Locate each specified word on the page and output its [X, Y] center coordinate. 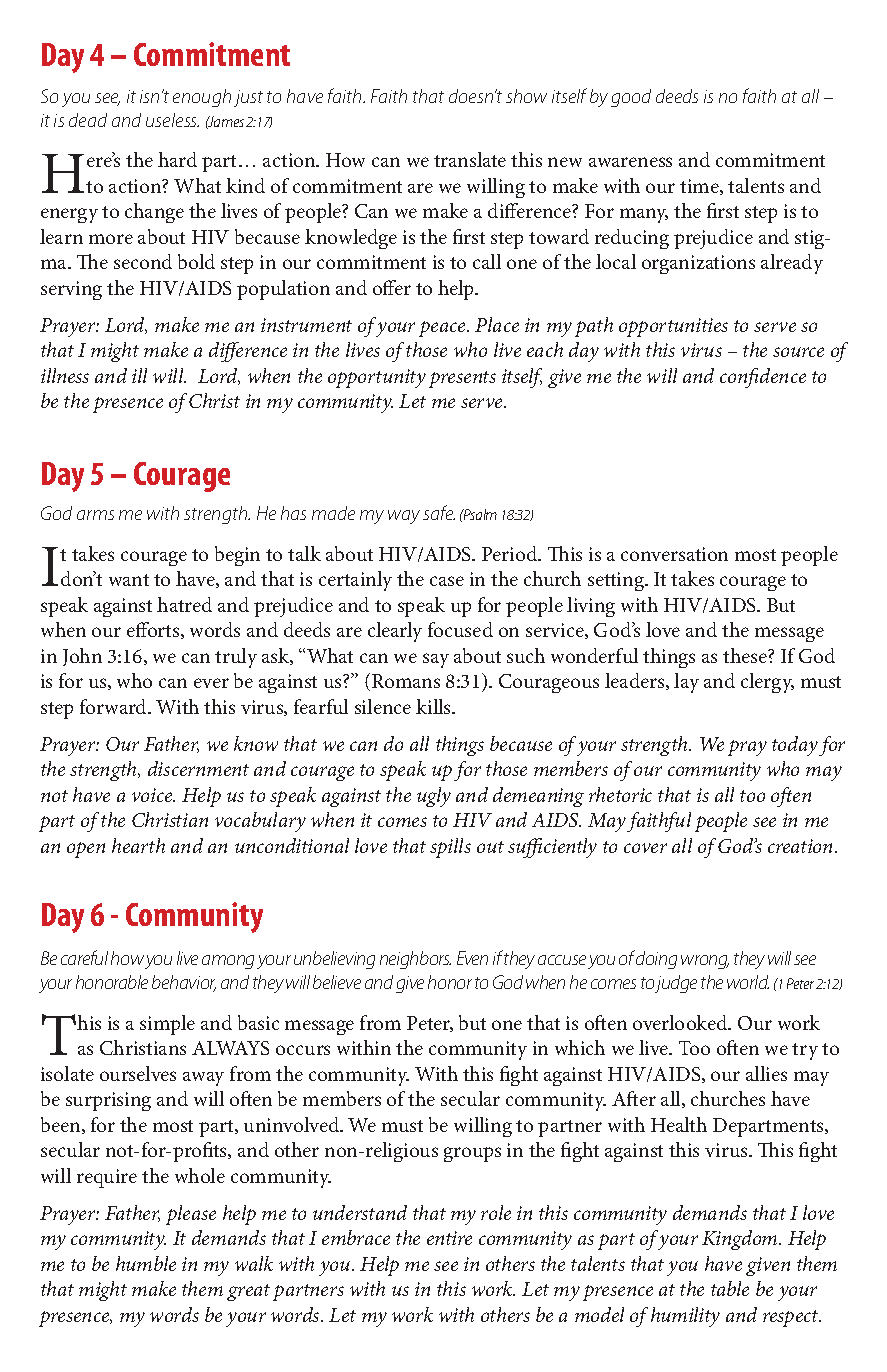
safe [439, 512]
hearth [138, 845]
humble [146, 1263]
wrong [705, 962]
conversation [674, 554]
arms [95, 515]
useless [172, 120]
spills [450, 848]
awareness [630, 162]
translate [470, 159]
